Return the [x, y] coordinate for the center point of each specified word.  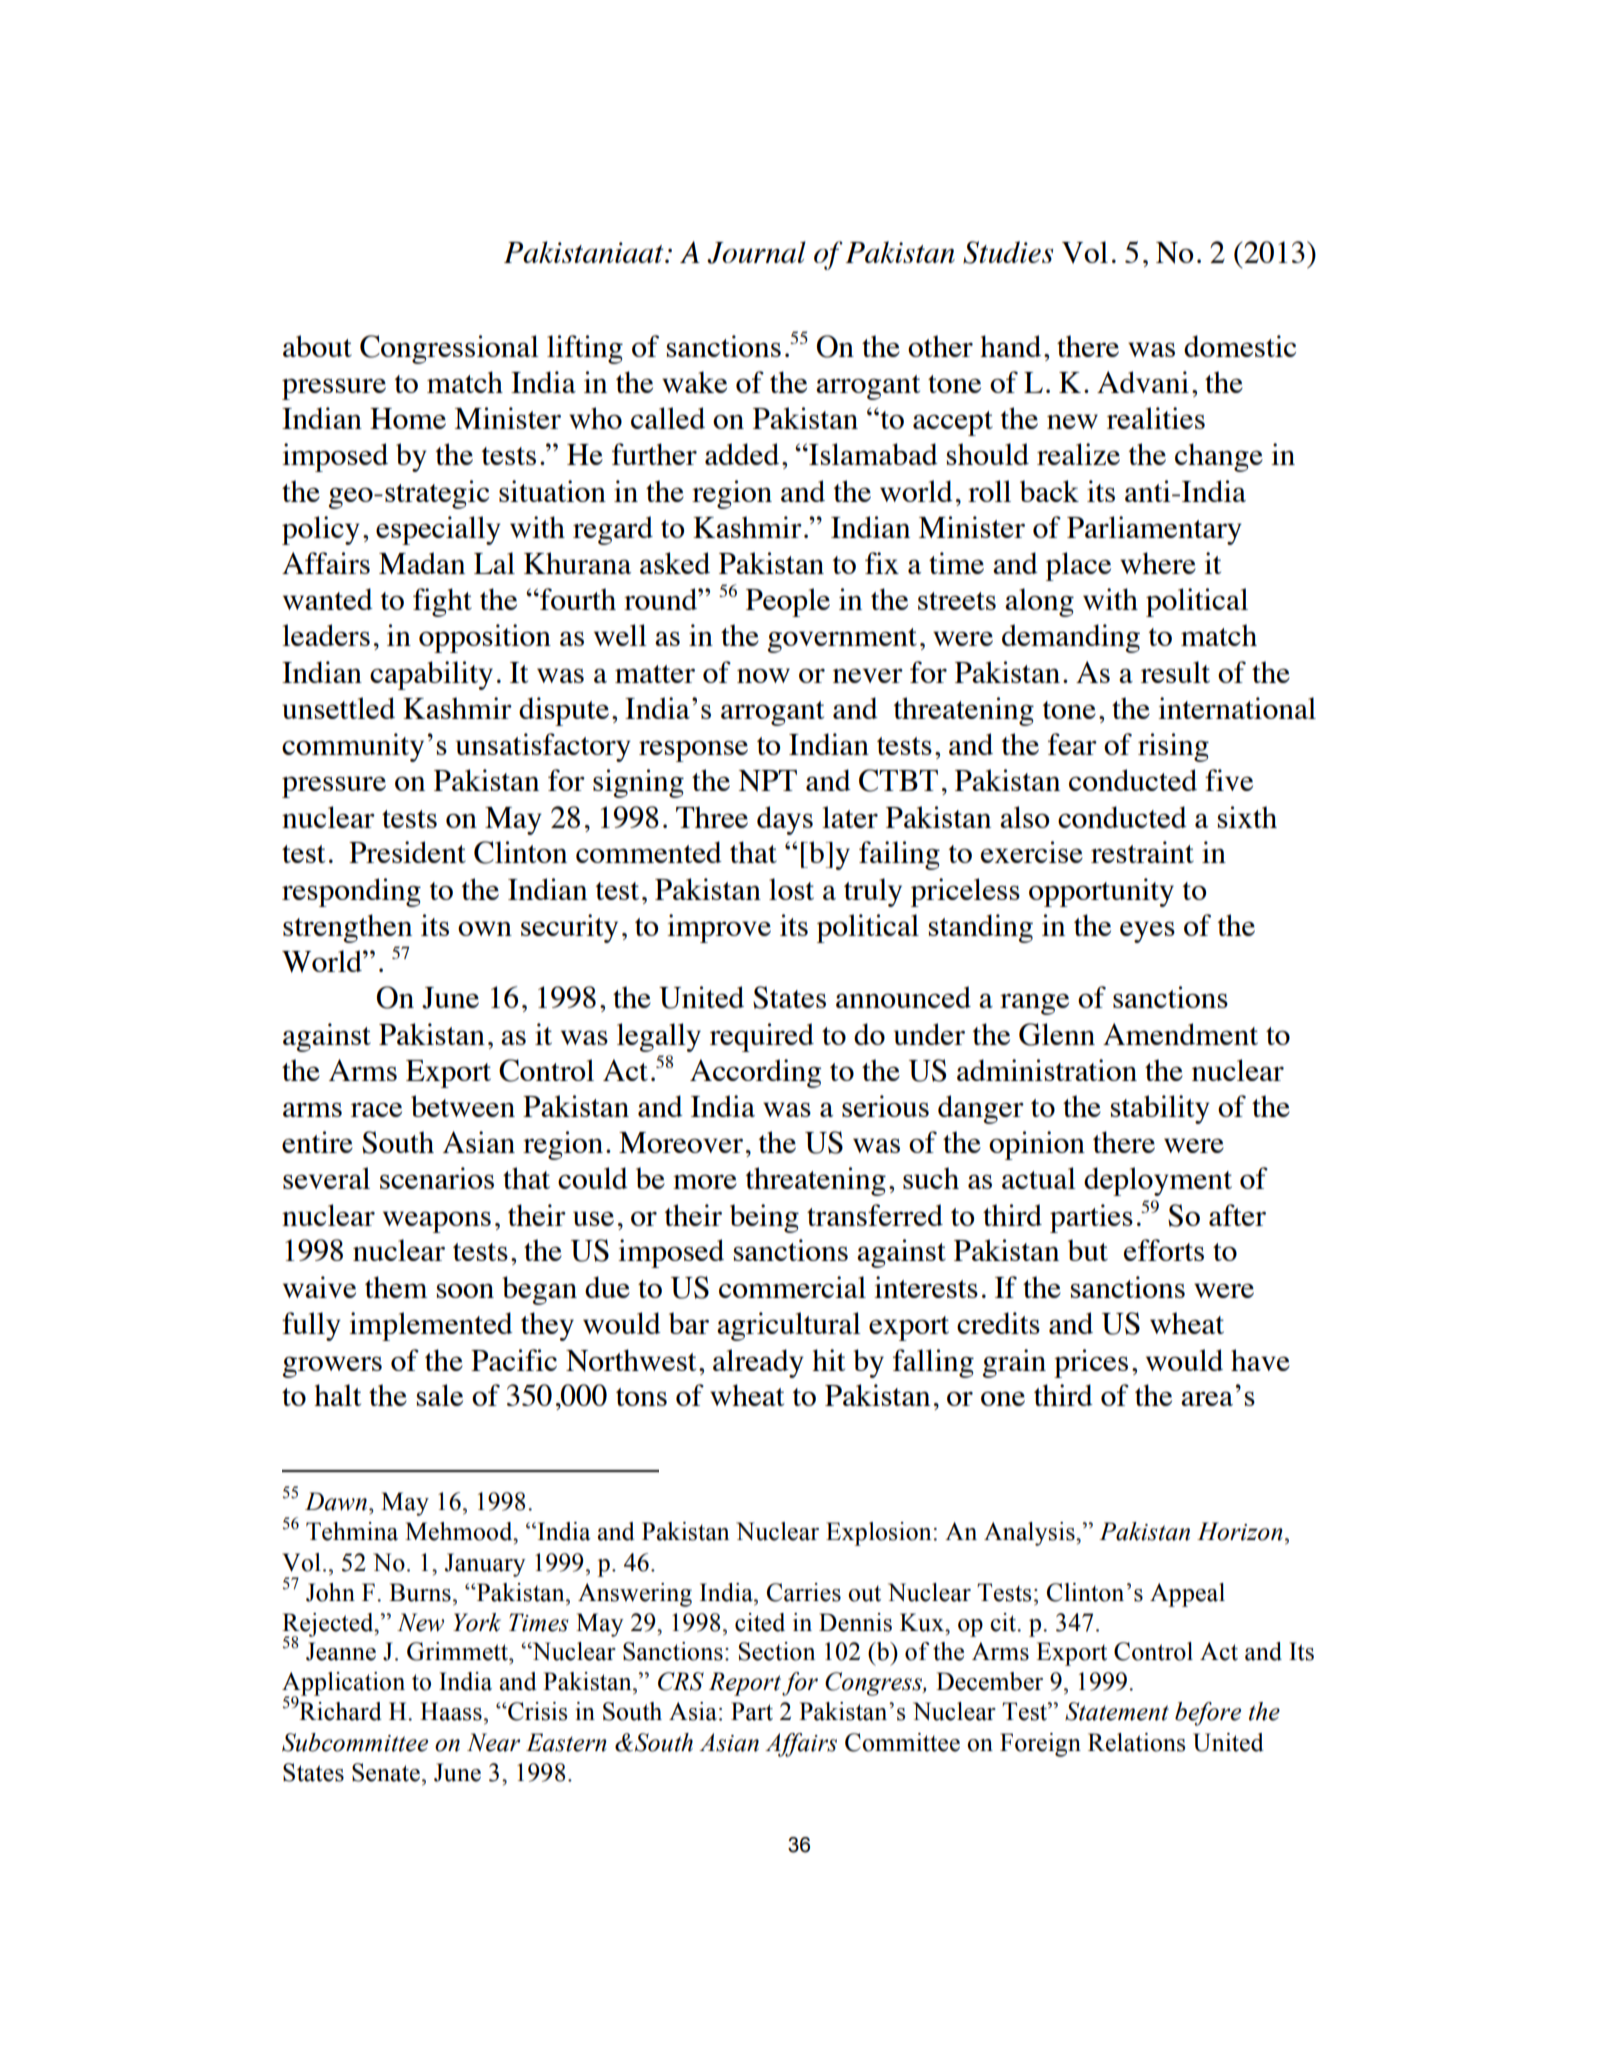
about [317, 346]
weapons [437, 1222]
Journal [756, 252]
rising [1173, 747]
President [407, 852]
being [764, 1218]
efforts [1164, 1250]
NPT [767, 781]
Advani [1143, 382]
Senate [386, 1772]
